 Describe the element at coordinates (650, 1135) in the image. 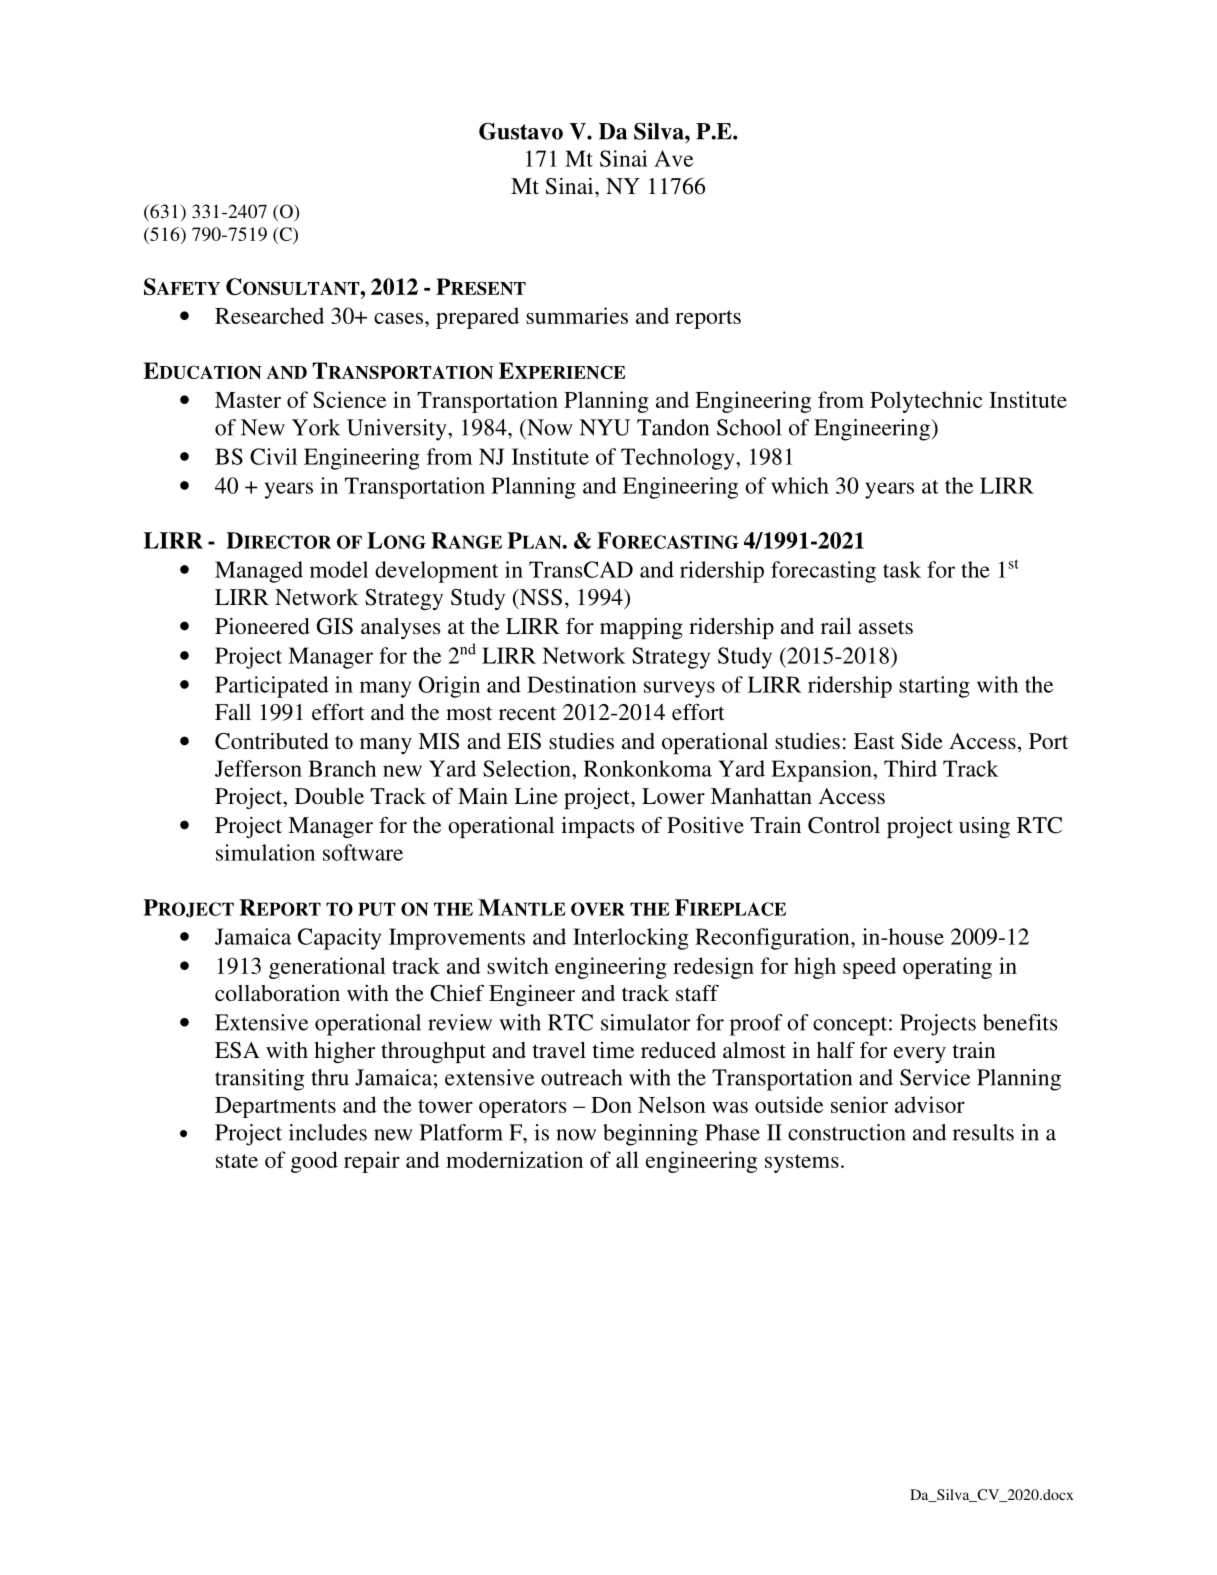

I see `beginning` at that location.
